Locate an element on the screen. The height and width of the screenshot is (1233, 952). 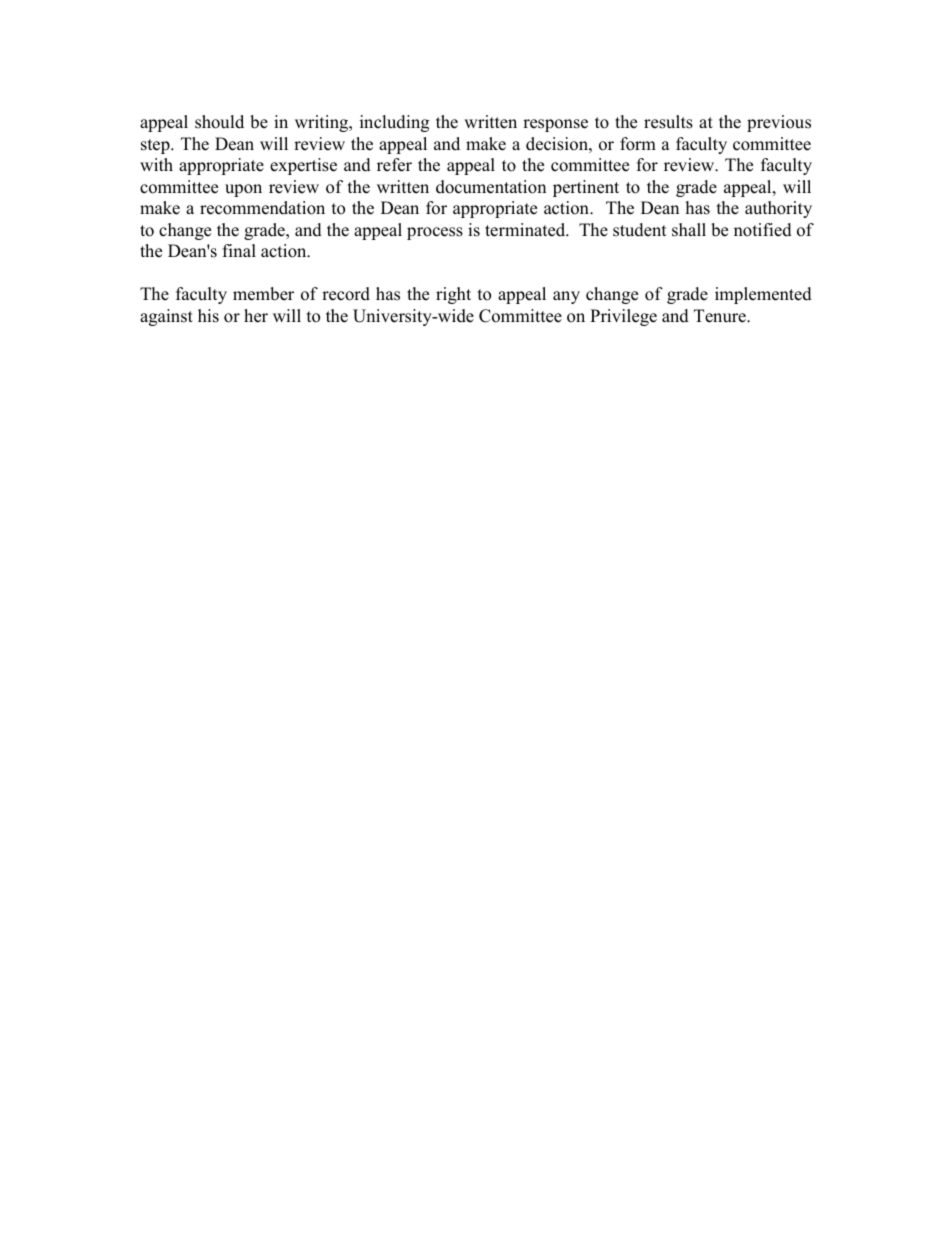
including is located at coordinates (394, 123).
